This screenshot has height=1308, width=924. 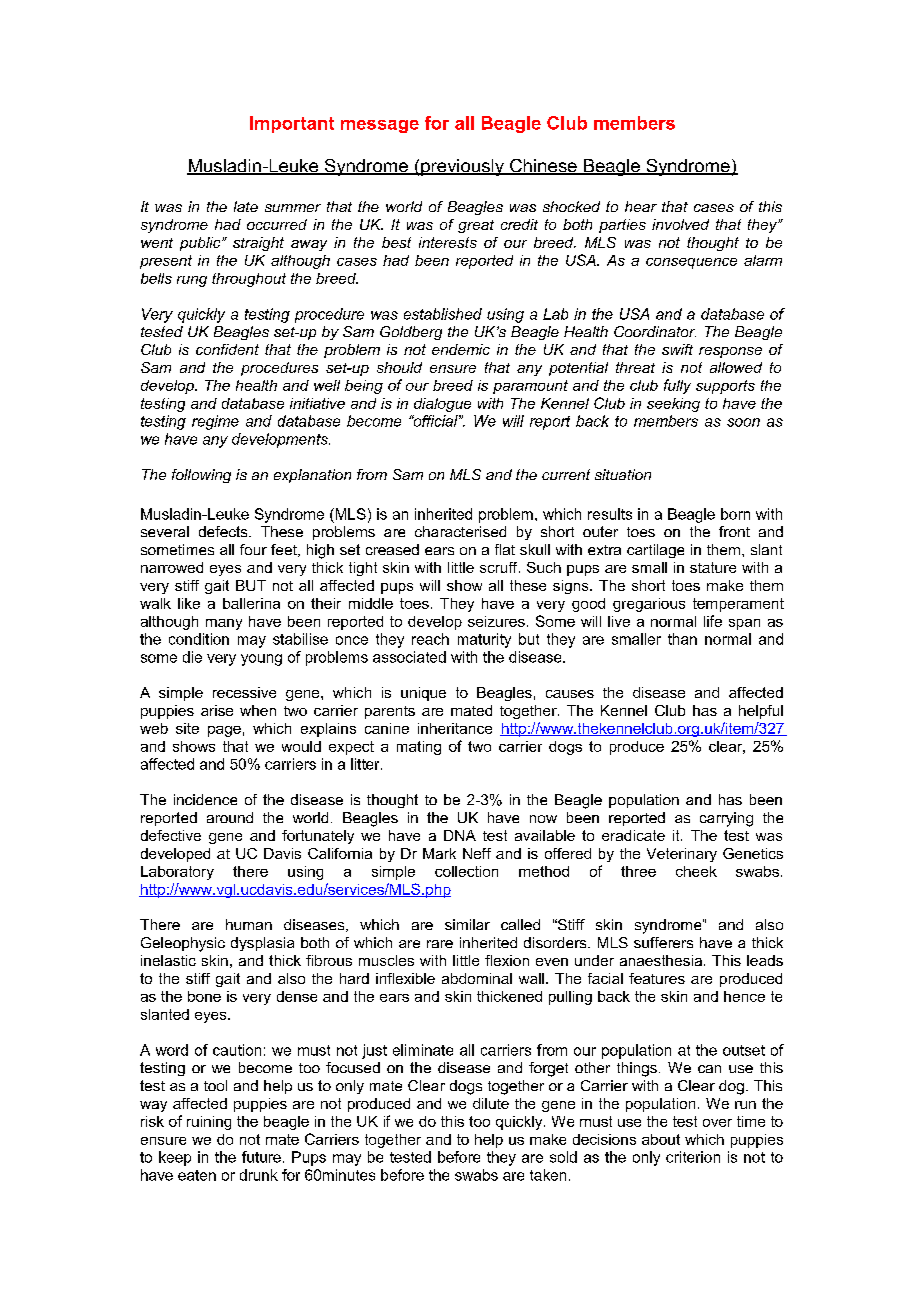 I want to click on previously, so click(x=462, y=167).
